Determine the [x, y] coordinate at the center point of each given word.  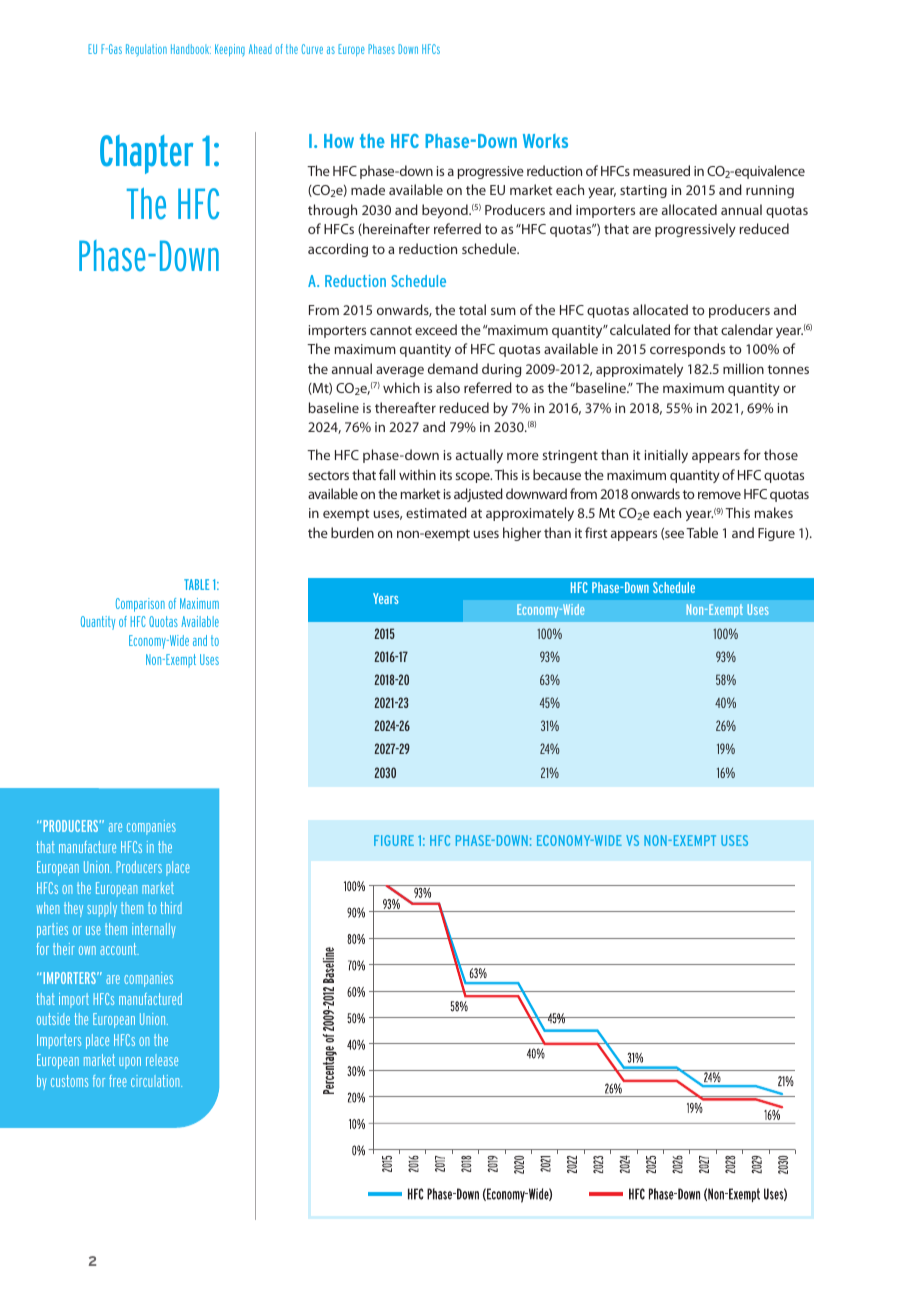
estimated [436, 512]
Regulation [146, 50]
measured [661, 170]
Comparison [140, 605]
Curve [312, 49]
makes [774, 512]
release [162, 1060]
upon [130, 1063]
